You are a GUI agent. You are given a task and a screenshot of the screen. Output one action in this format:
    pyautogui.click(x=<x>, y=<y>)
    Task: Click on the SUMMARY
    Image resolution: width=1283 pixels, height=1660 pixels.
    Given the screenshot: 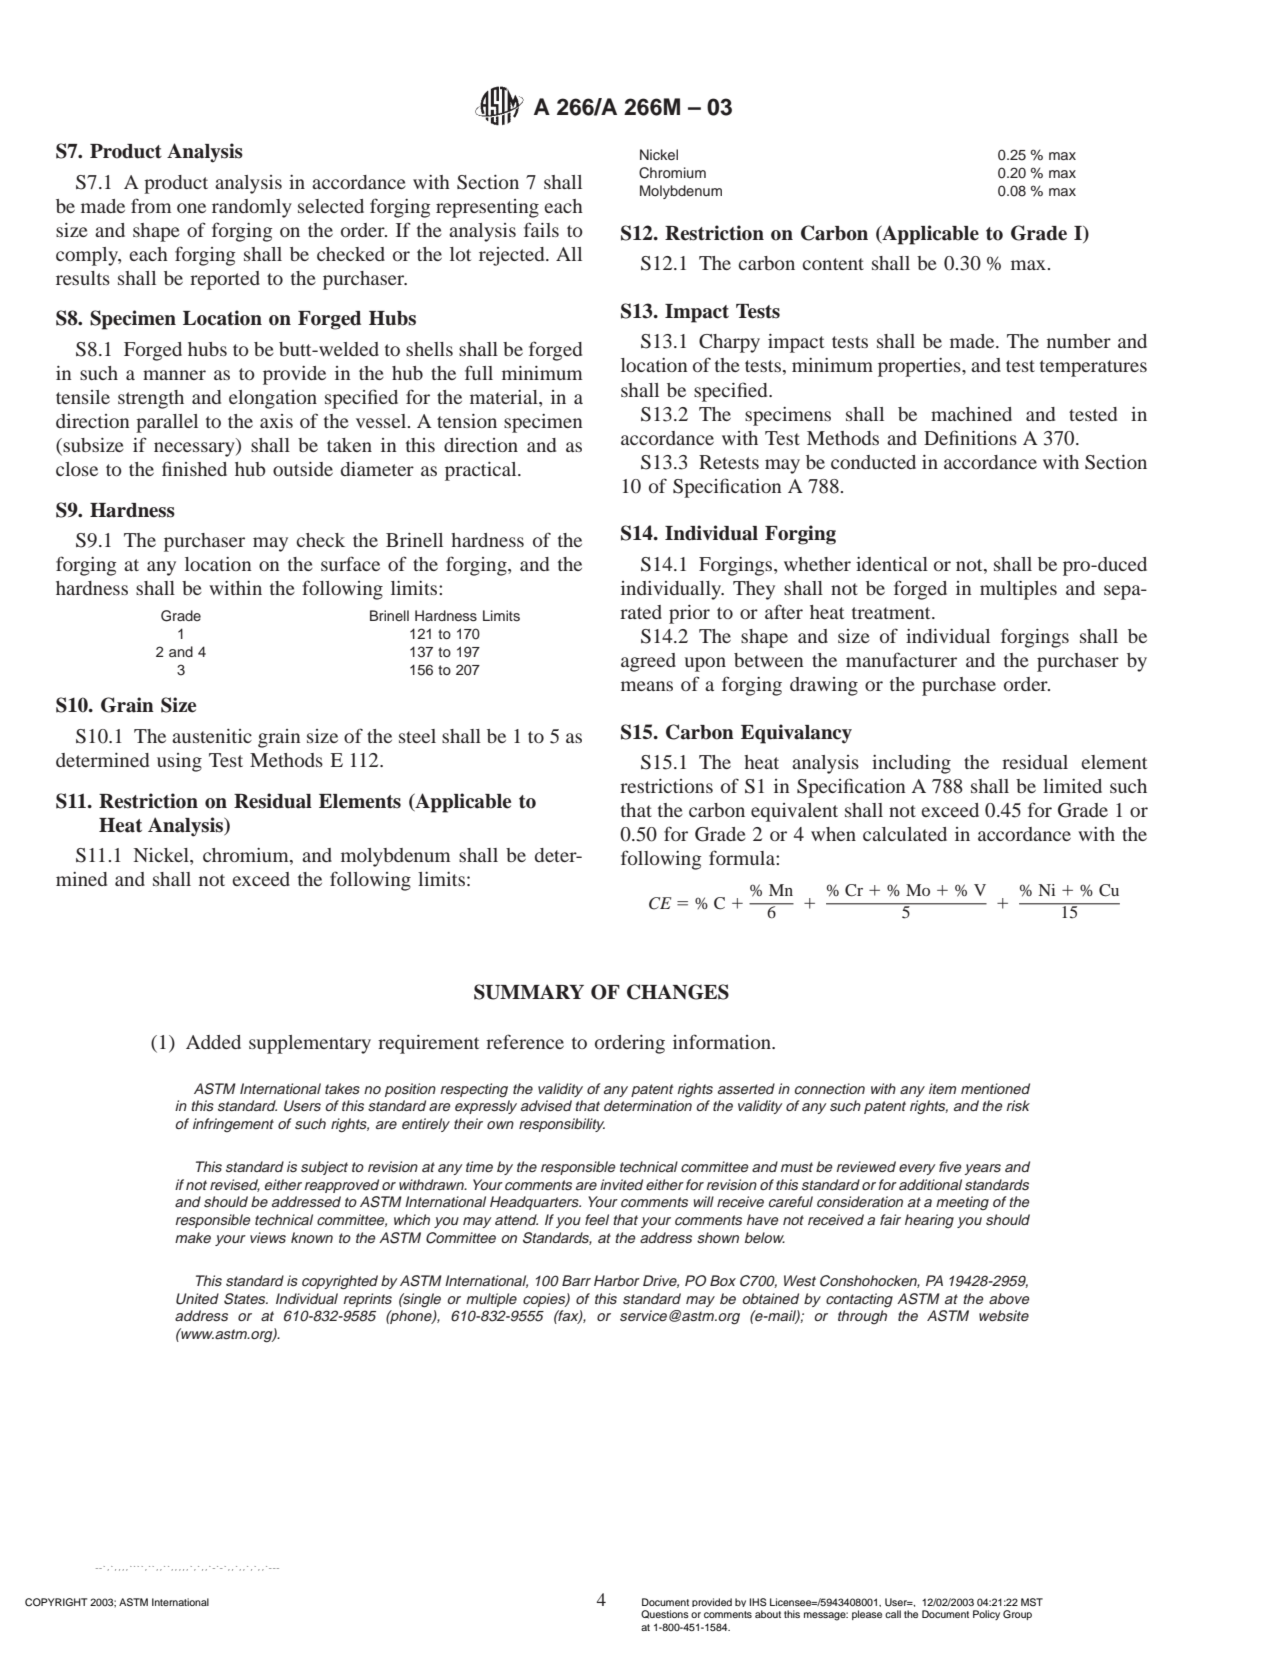 What is the action you would take?
    pyautogui.click(x=529, y=992)
